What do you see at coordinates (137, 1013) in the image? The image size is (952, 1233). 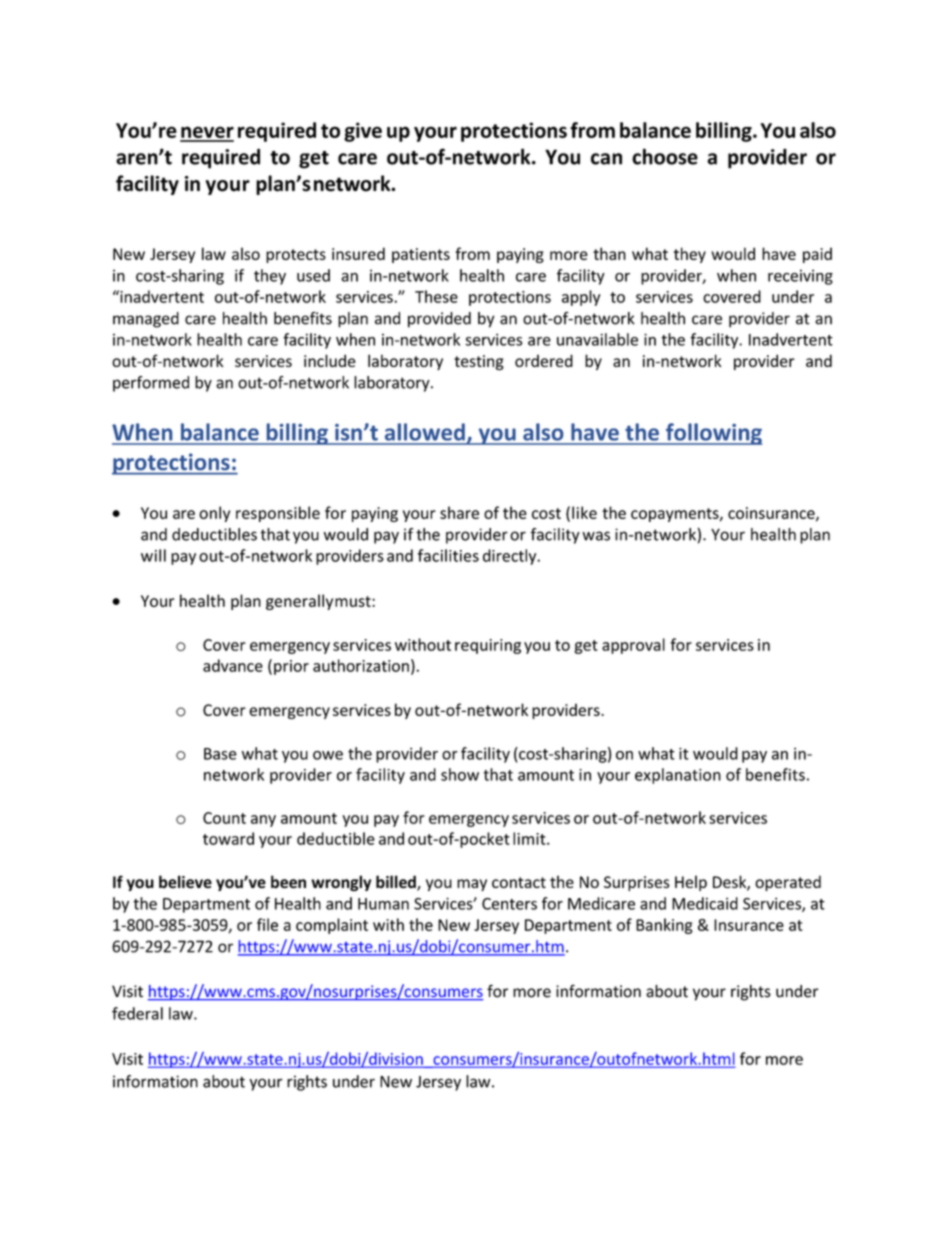 I see `federal` at bounding box center [137, 1013].
